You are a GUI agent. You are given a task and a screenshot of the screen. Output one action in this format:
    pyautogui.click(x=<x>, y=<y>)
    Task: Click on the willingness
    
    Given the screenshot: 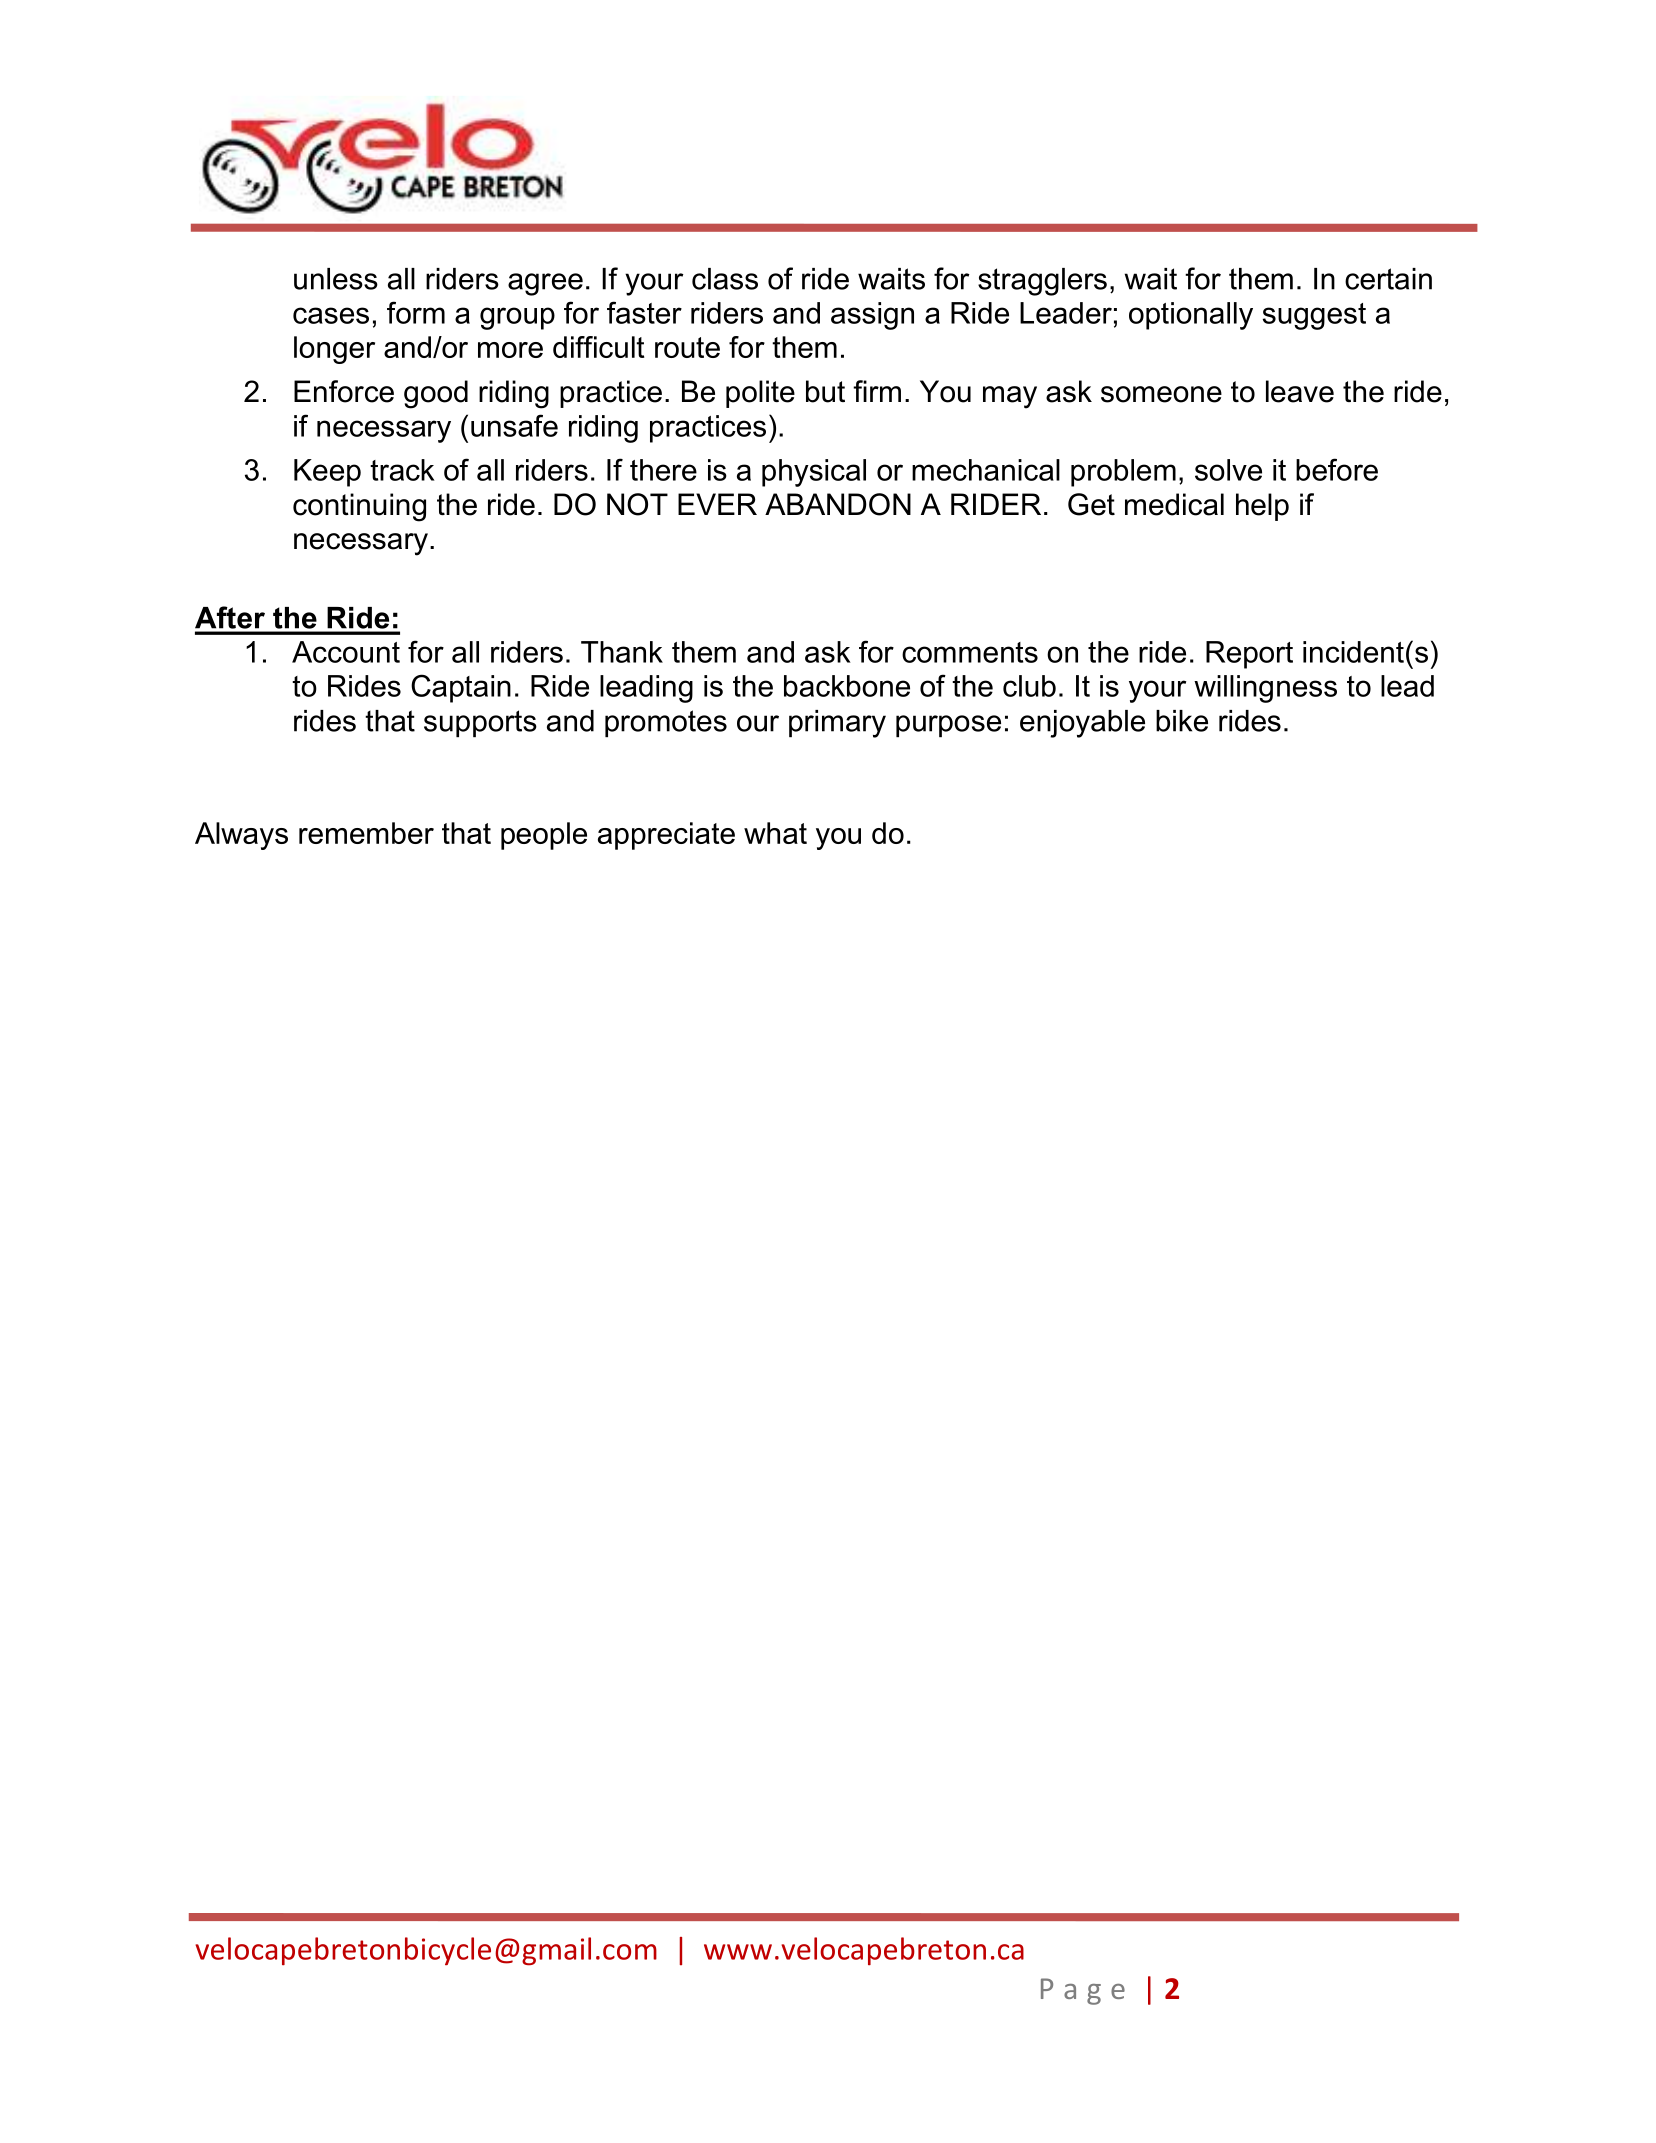 What is the action you would take?
    pyautogui.click(x=1265, y=689)
